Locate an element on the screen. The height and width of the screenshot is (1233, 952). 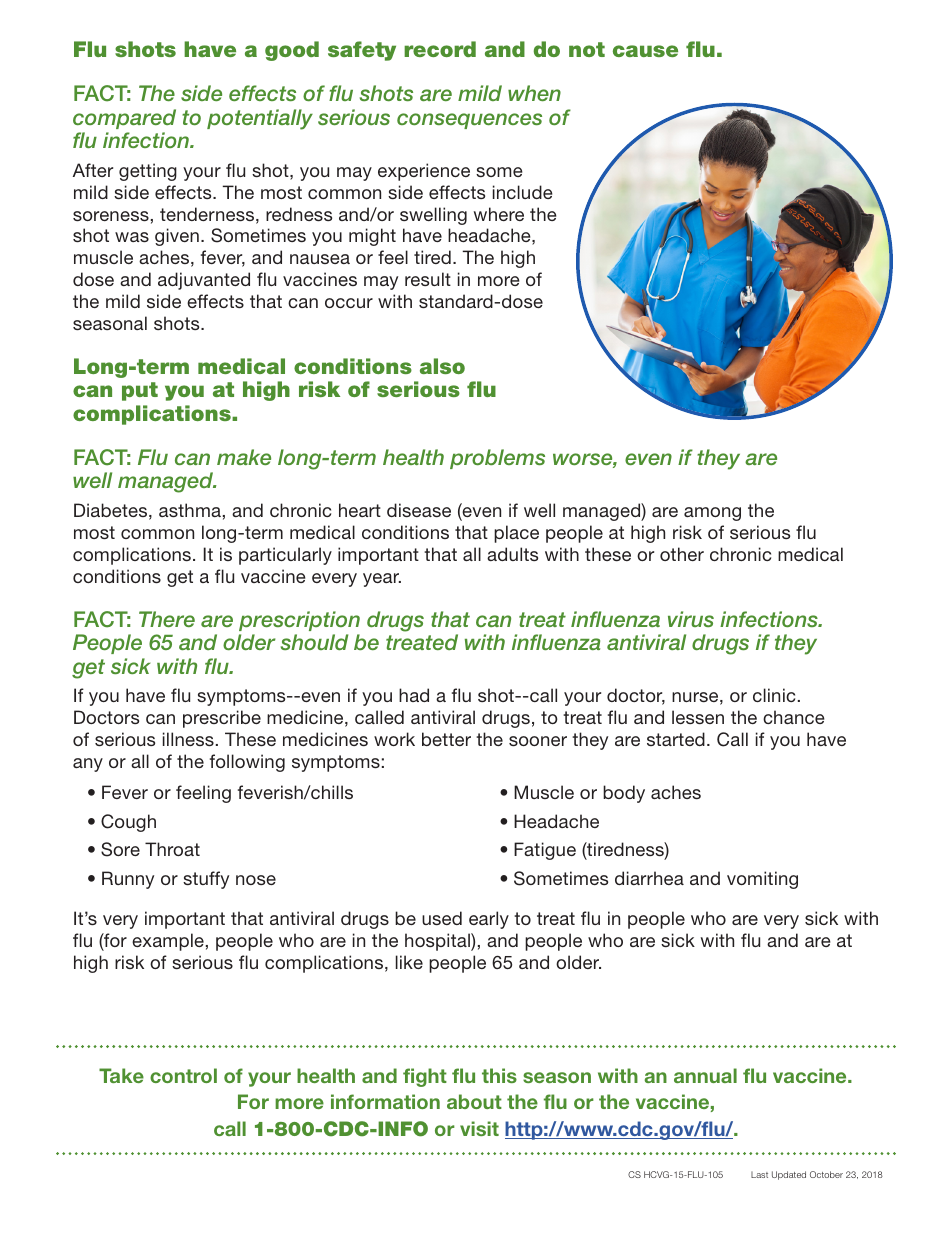
among is located at coordinates (712, 514).
